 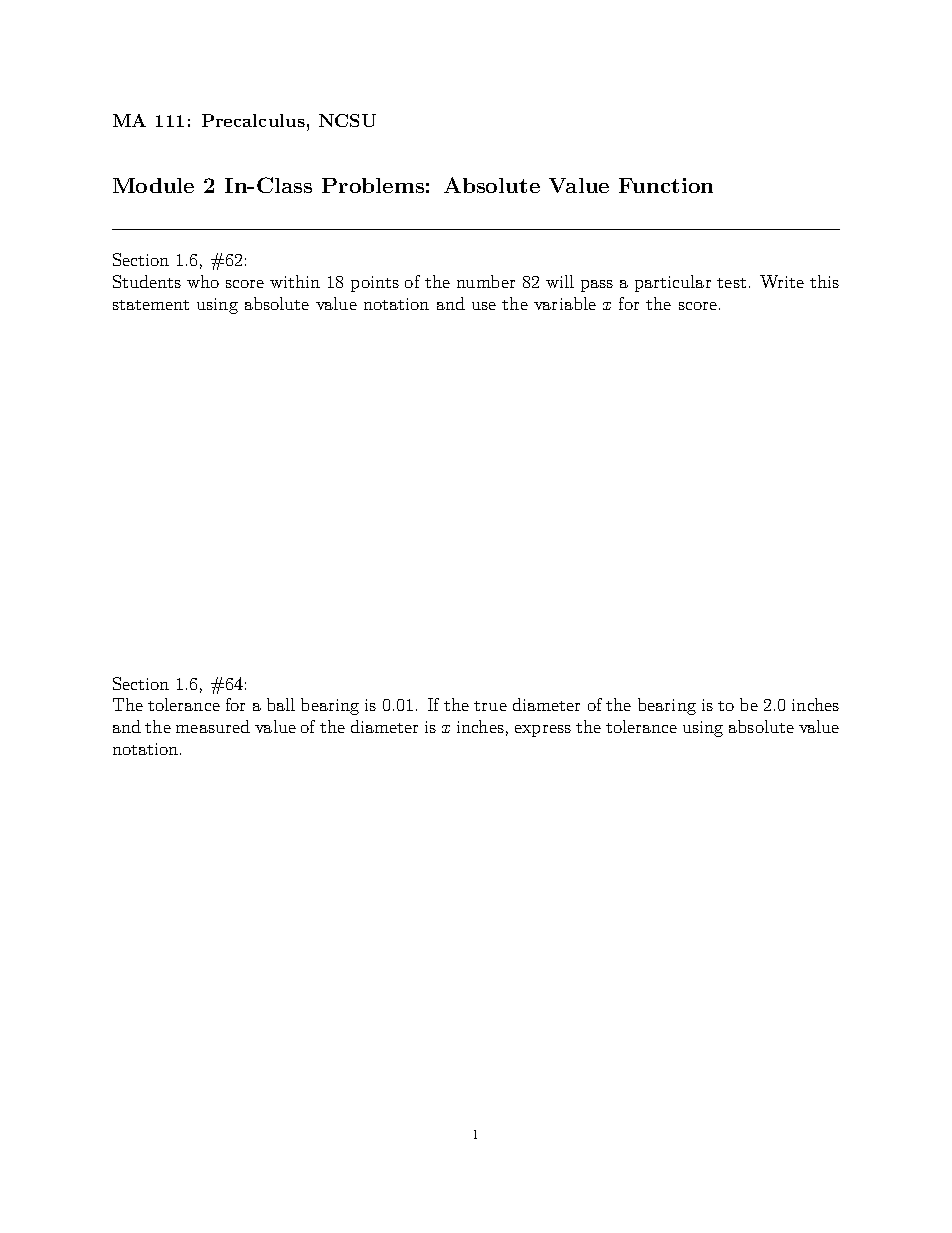 What do you see at coordinates (782, 281) in the screenshot?
I see `Write` at bounding box center [782, 281].
